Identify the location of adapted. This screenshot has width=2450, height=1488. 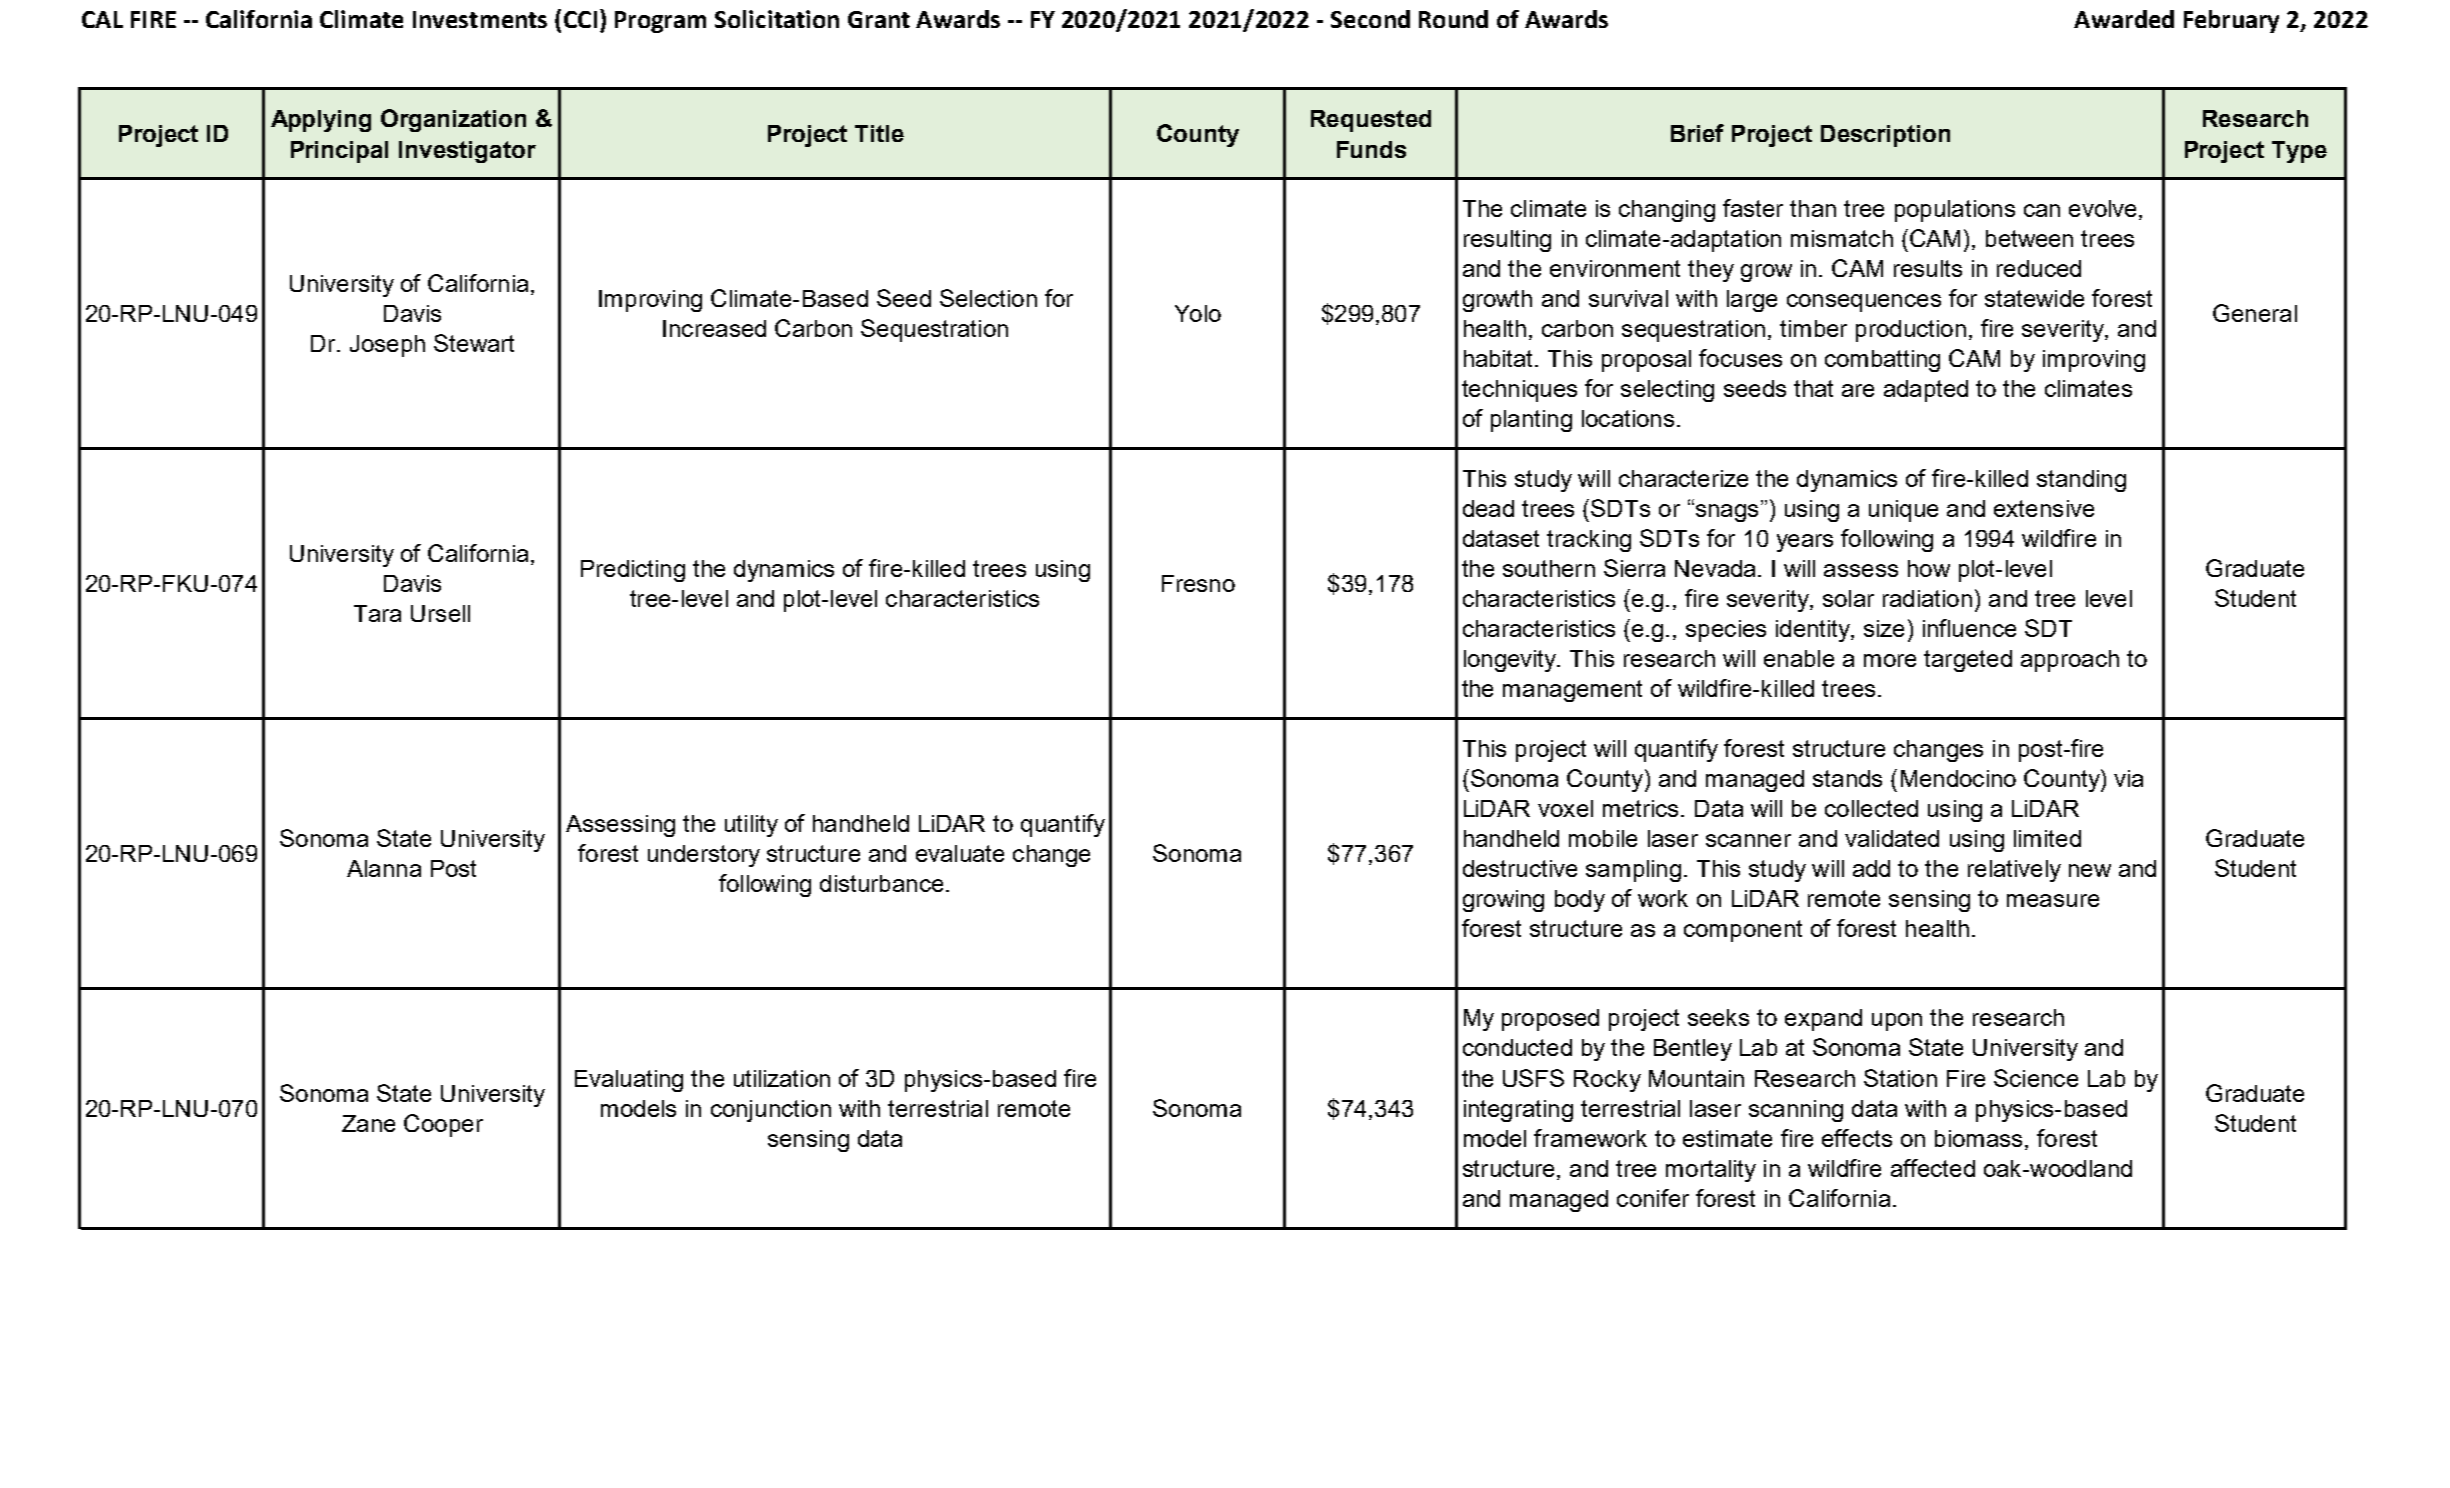
(1926, 391).
